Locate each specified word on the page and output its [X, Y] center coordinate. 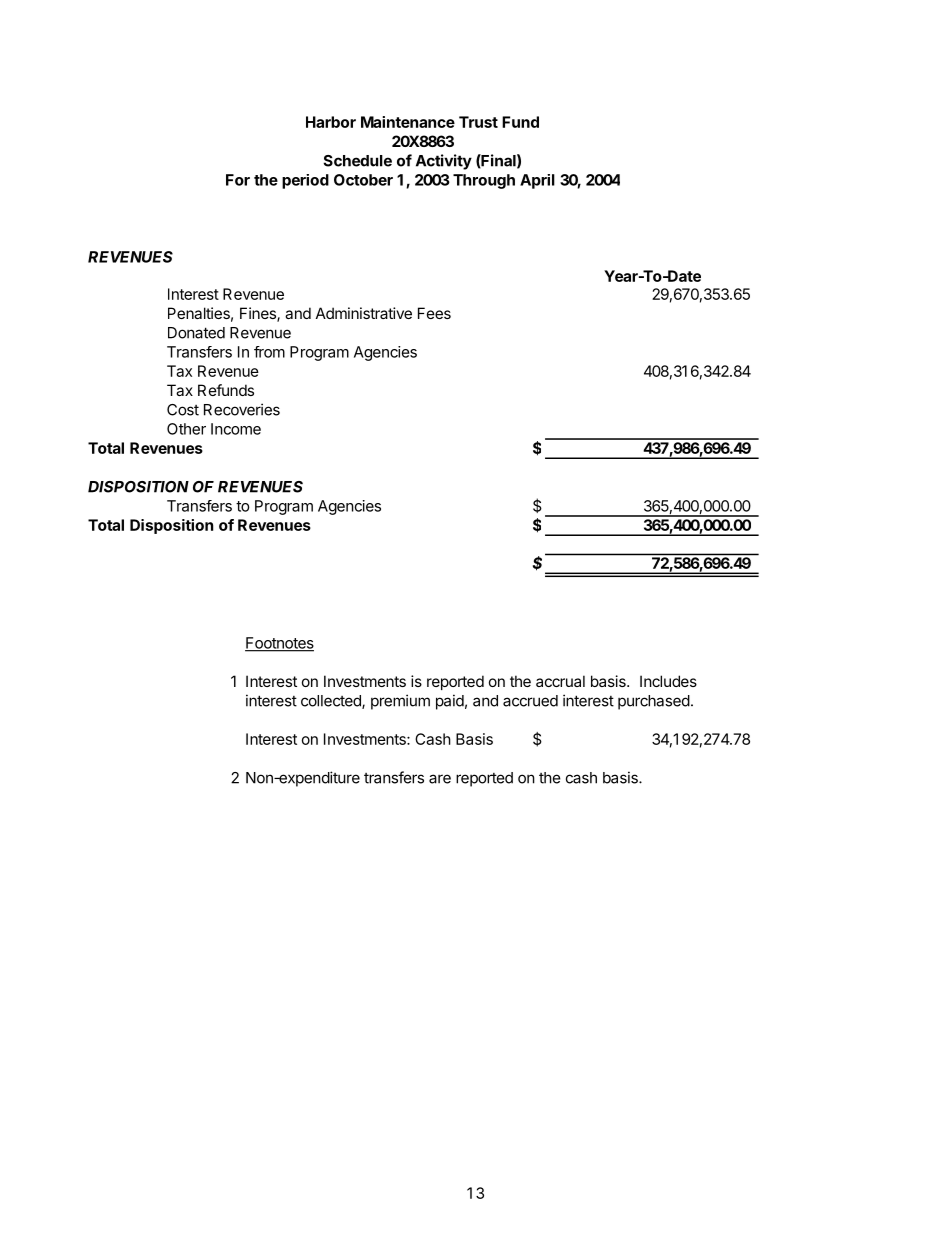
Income [236, 429]
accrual [560, 681]
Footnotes [279, 644]
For [238, 180]
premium [400, 702]
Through [484, 181]
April [537, 181]
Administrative [364, 313]
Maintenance [408, 122]
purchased [654, 702]
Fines [259, 314]
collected [332, 702]
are [440, 779]
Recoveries [242, 409]
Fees [434, 313]
